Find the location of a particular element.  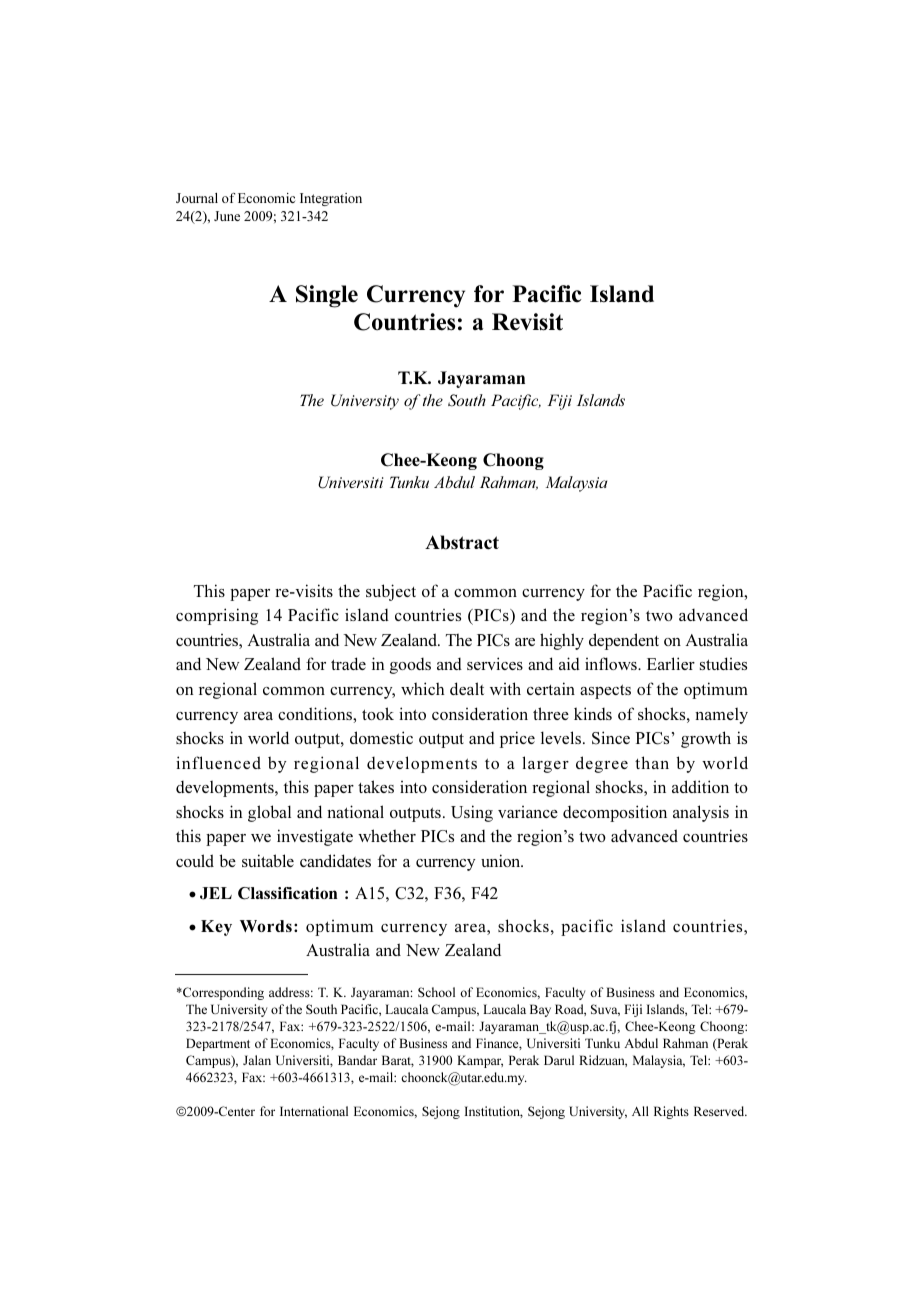

Jalan is located at coordinates (257, 1060).
